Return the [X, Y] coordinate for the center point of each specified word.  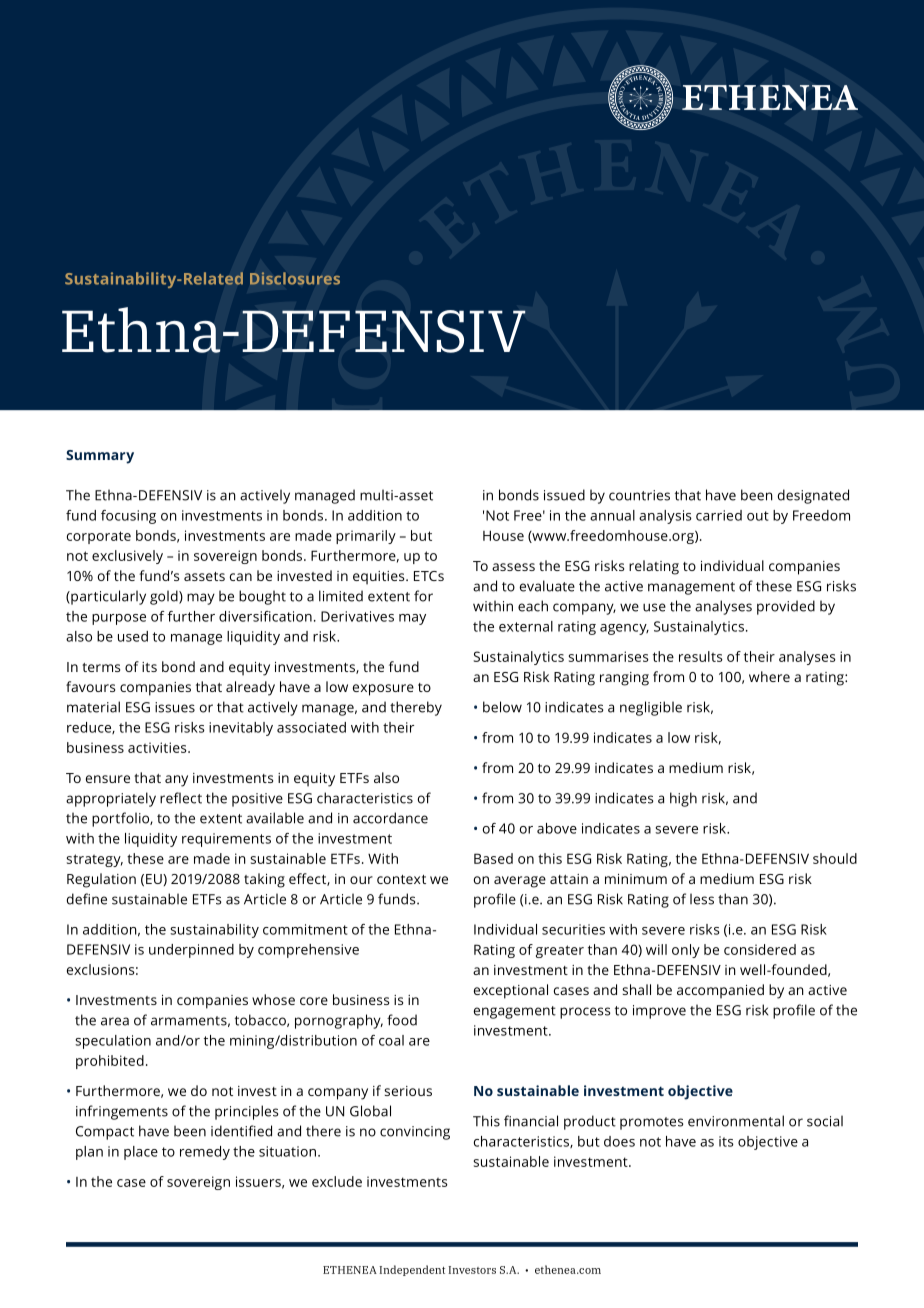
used [133, 636]
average [520, 882]
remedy [205, 1153]
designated [813, 496]
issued [564, 495]
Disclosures [295, 278]
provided [786, 607]
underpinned [191, 951]
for [423, 596]
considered [760, 949]
